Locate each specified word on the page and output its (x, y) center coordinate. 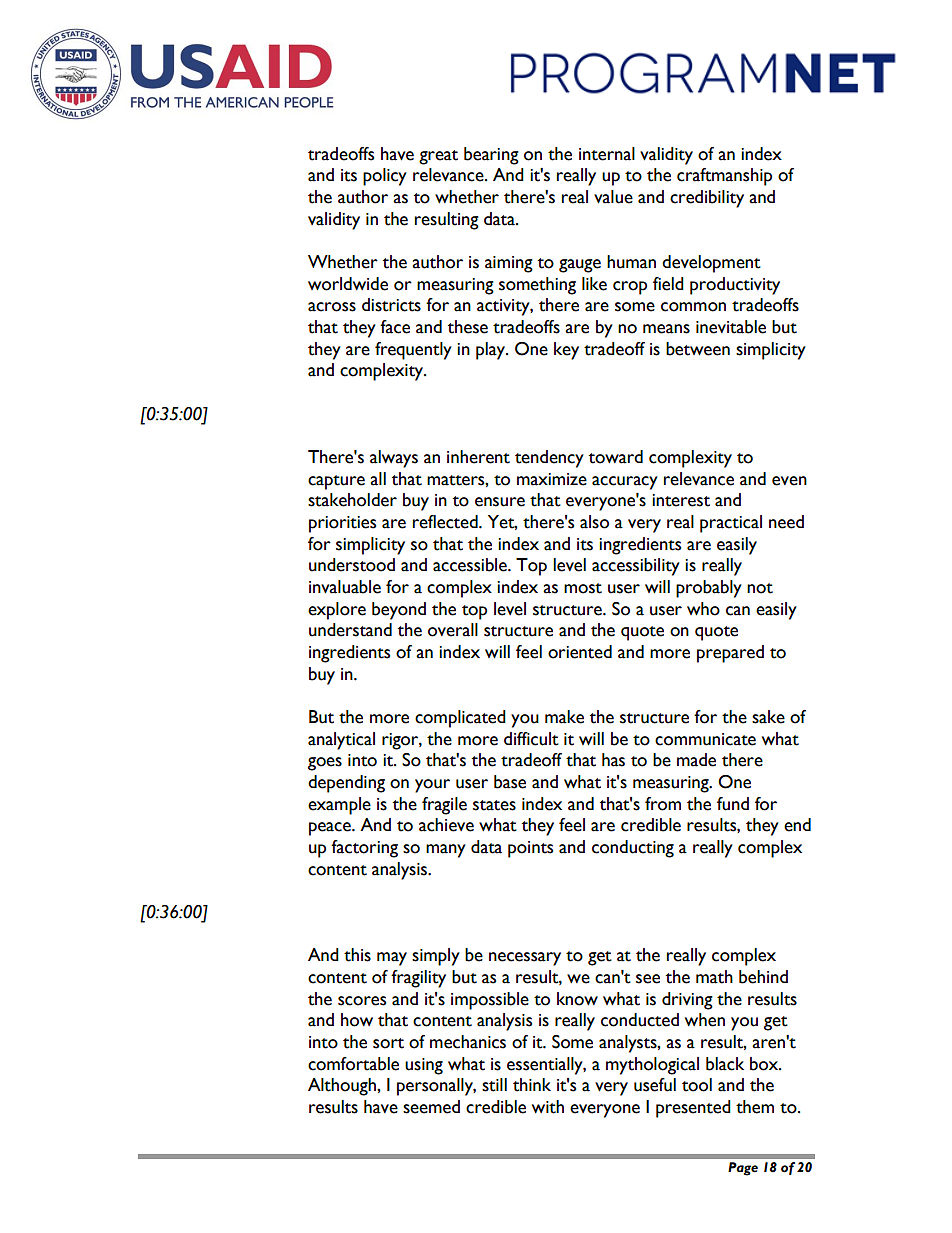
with (548, 1107)
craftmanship (724, 177)
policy (385, 177)
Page (743, 1169)
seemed (431, 1107)
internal (607, 154)
